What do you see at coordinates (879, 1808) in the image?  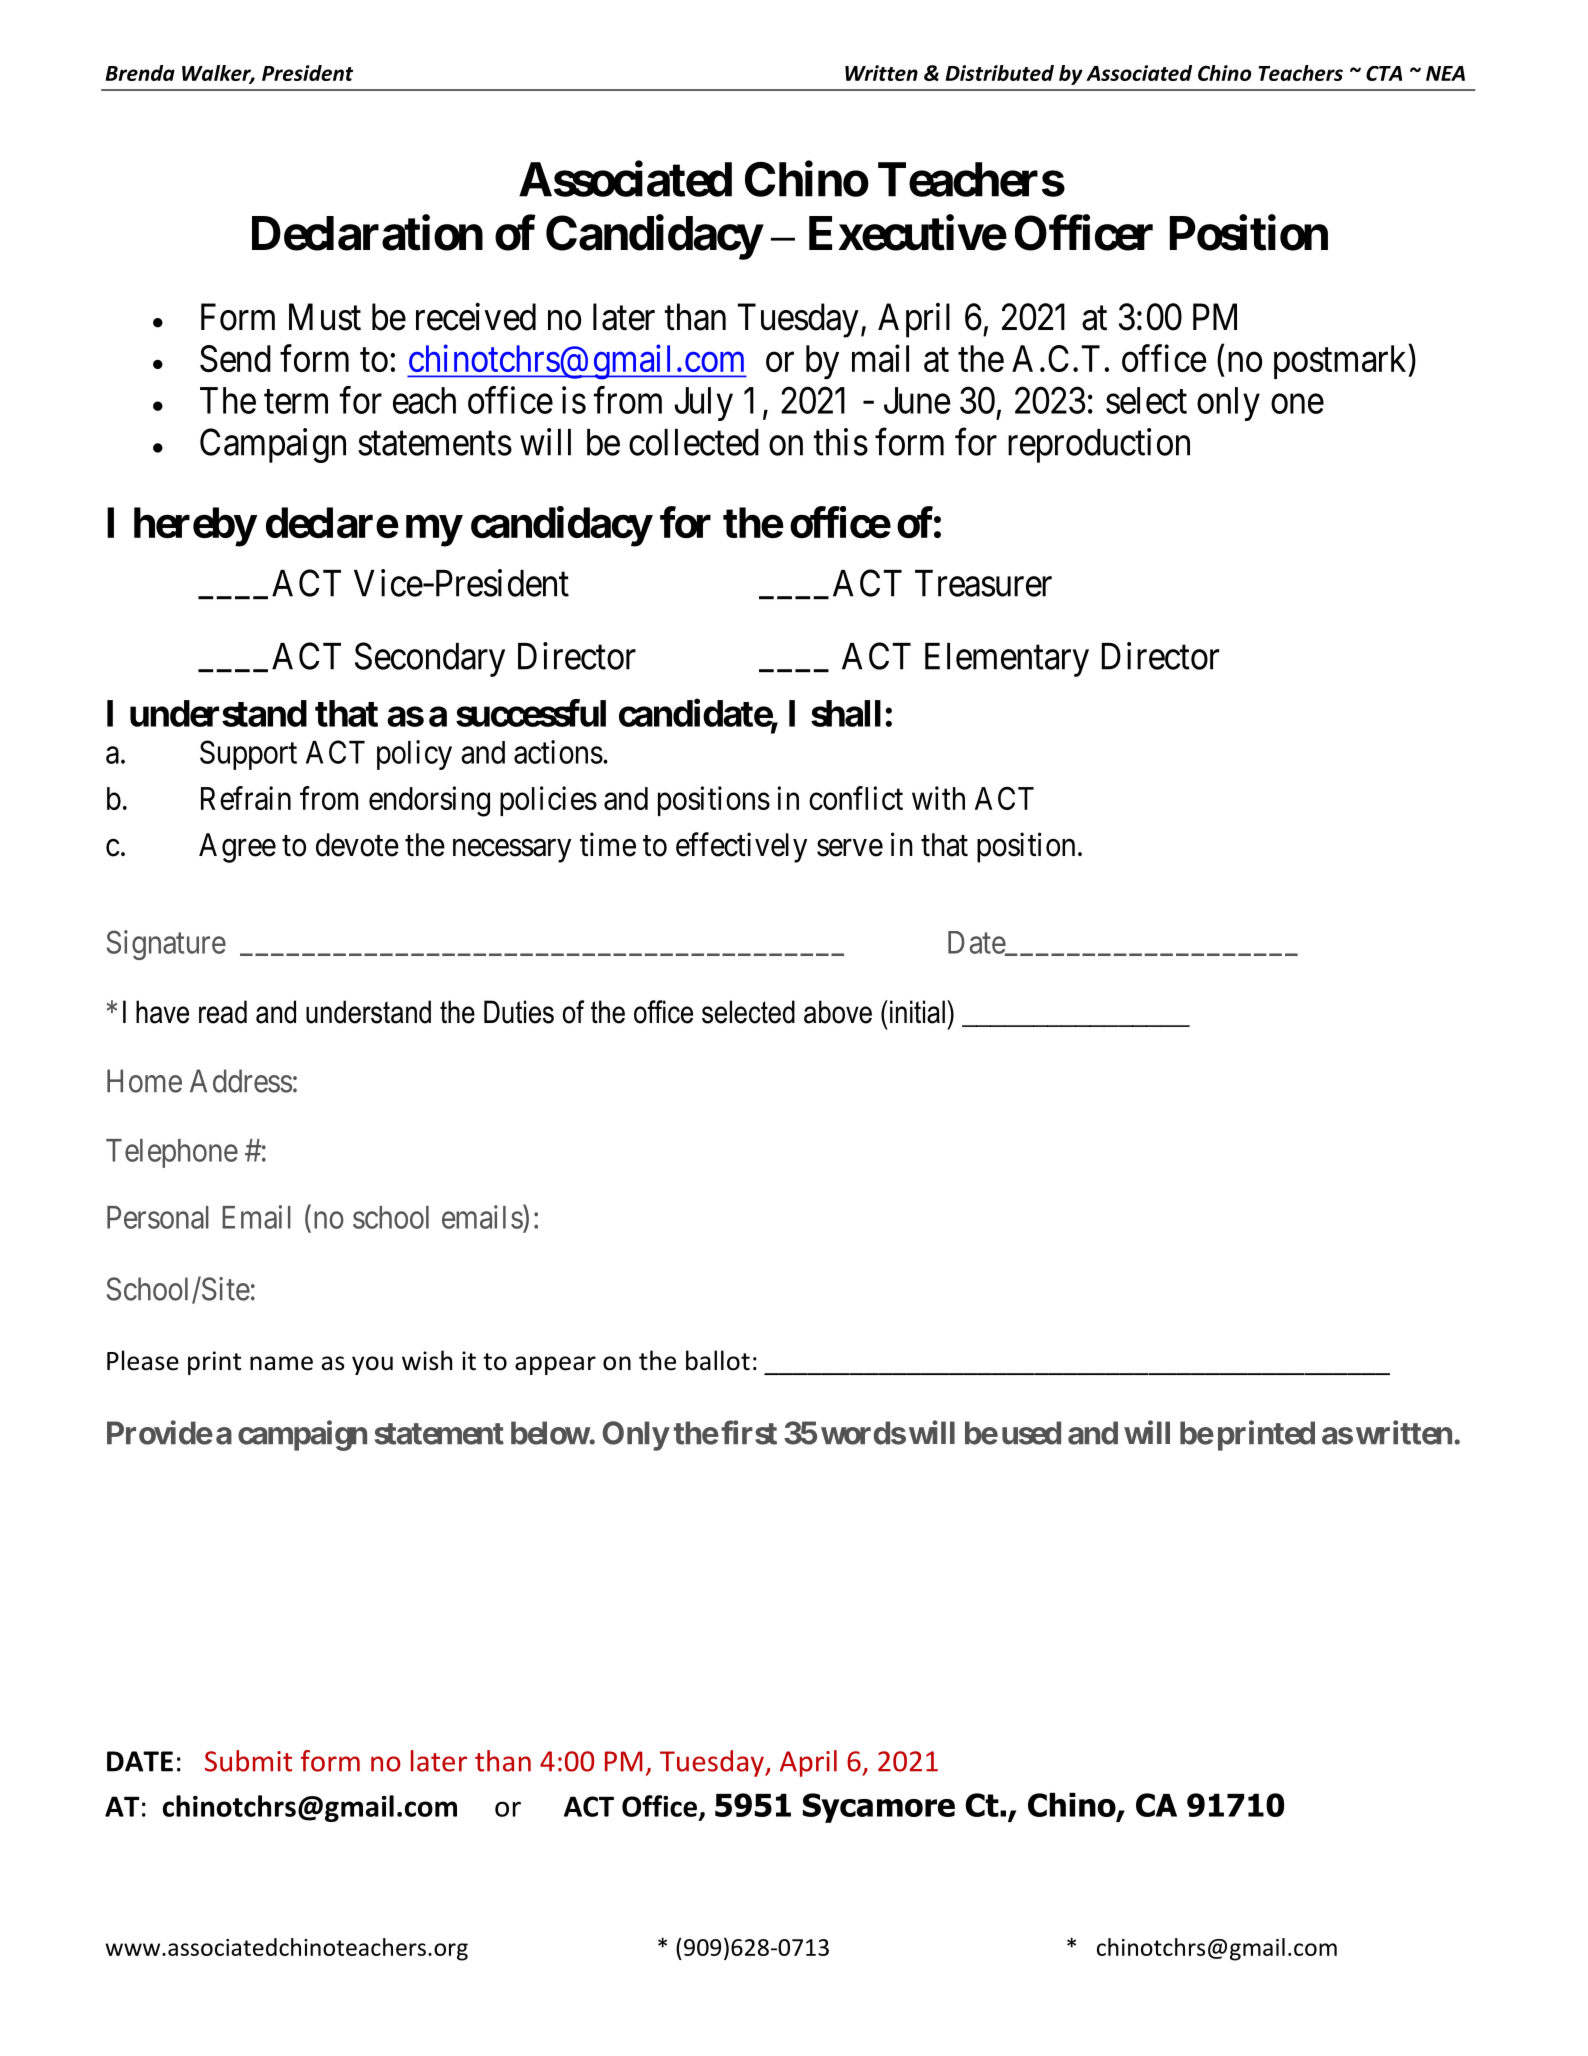 I see `Sycamore` at bounding box center [879, 1808].
